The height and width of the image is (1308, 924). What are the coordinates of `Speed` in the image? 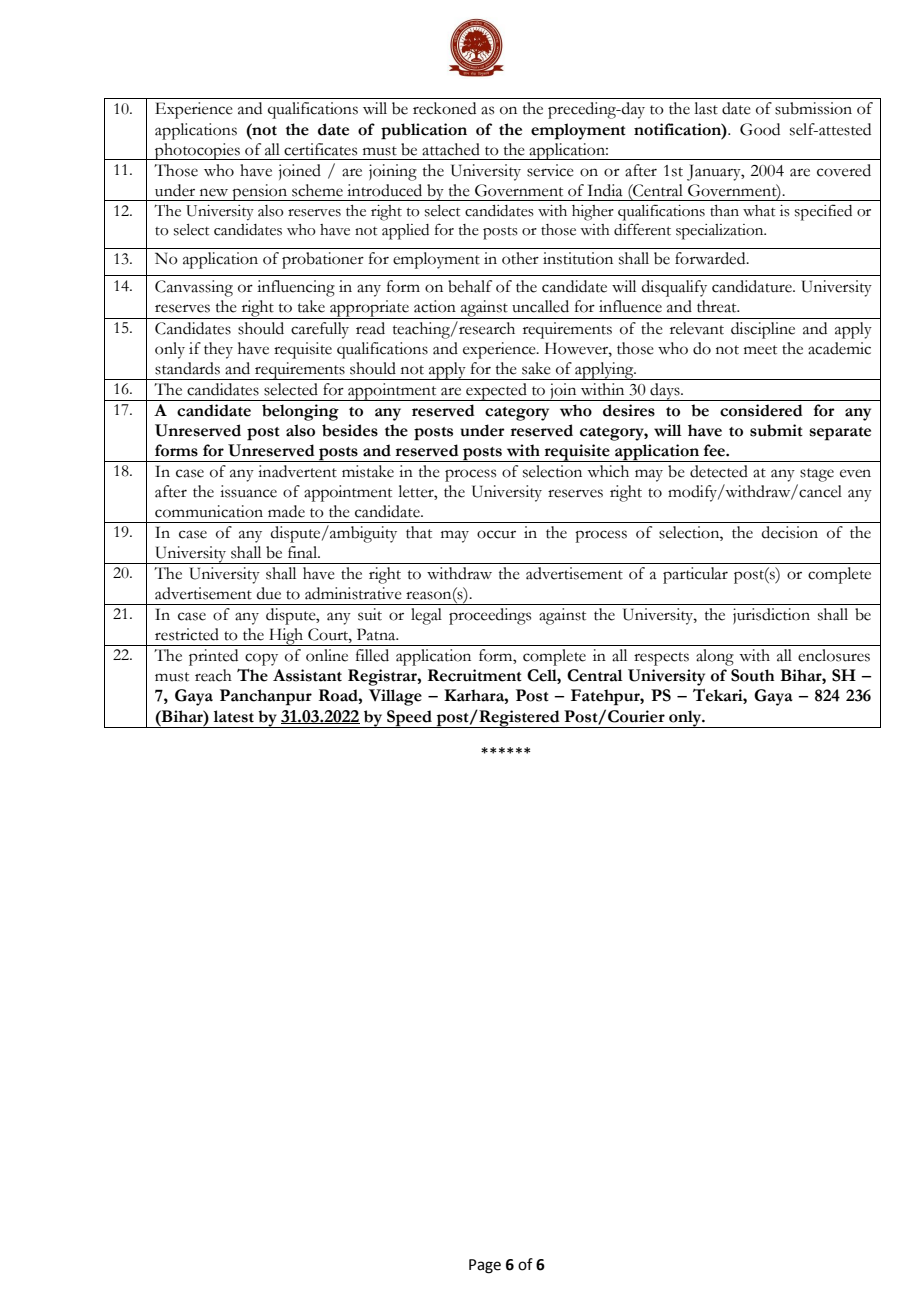 It's located at (410, 719).
